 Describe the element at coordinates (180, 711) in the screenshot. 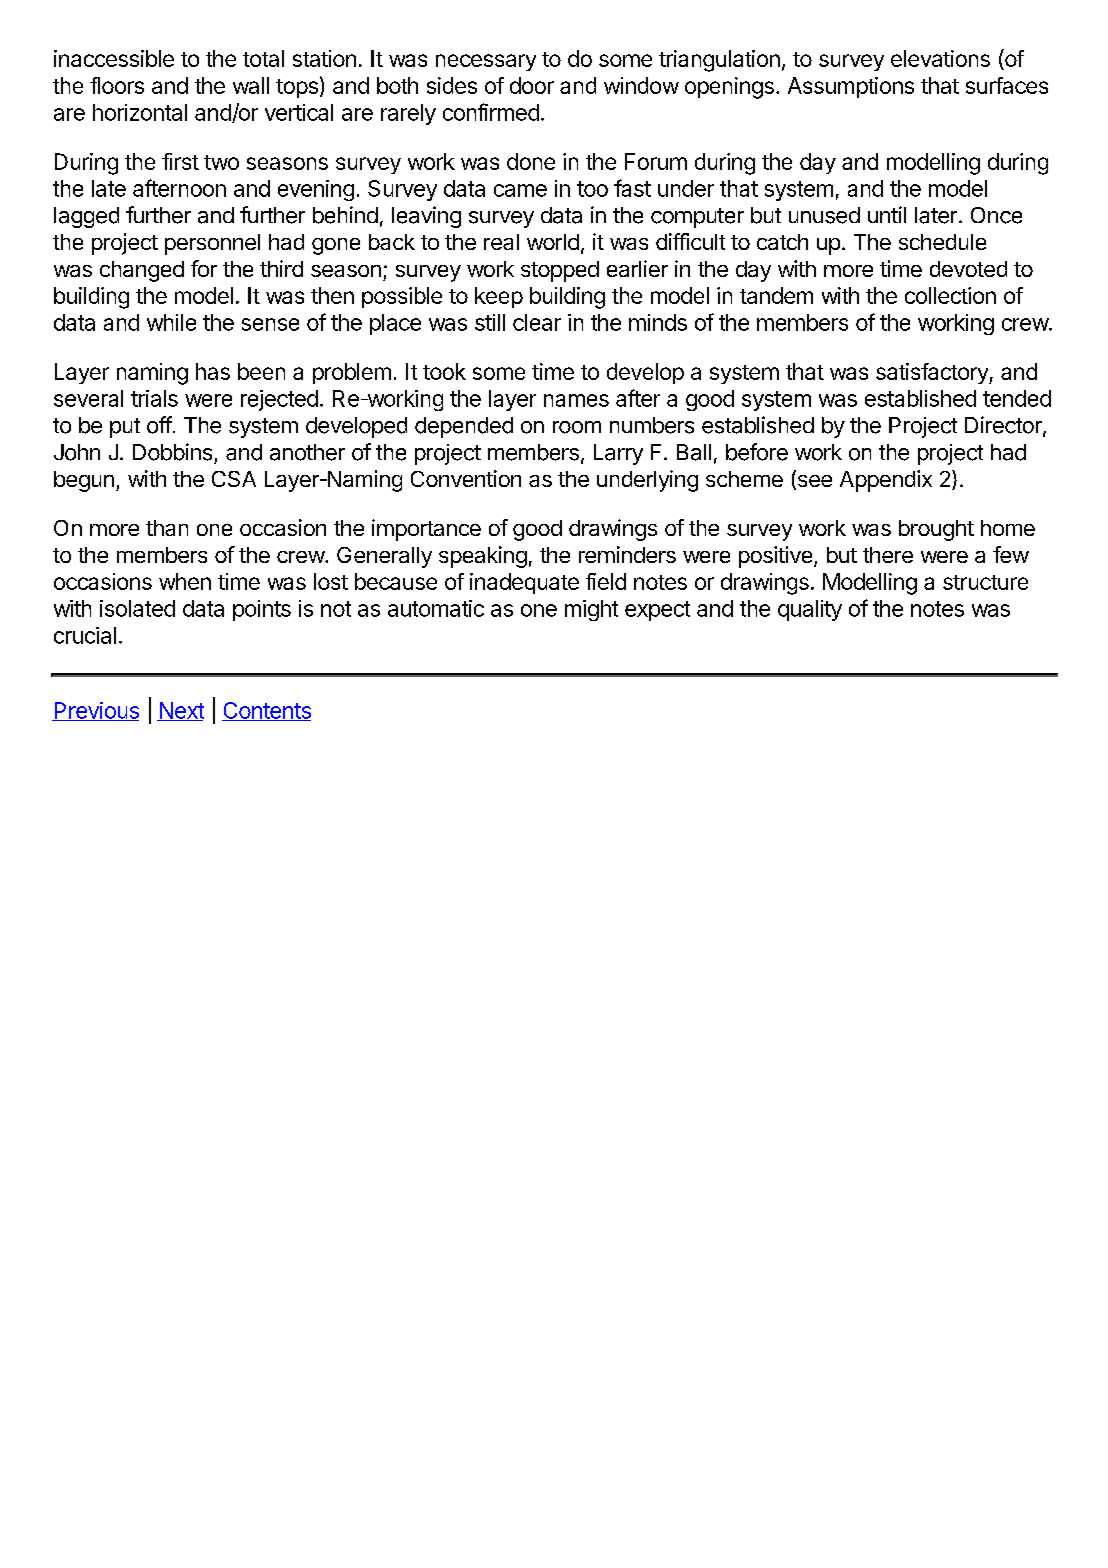

I see `Next` at that location.
